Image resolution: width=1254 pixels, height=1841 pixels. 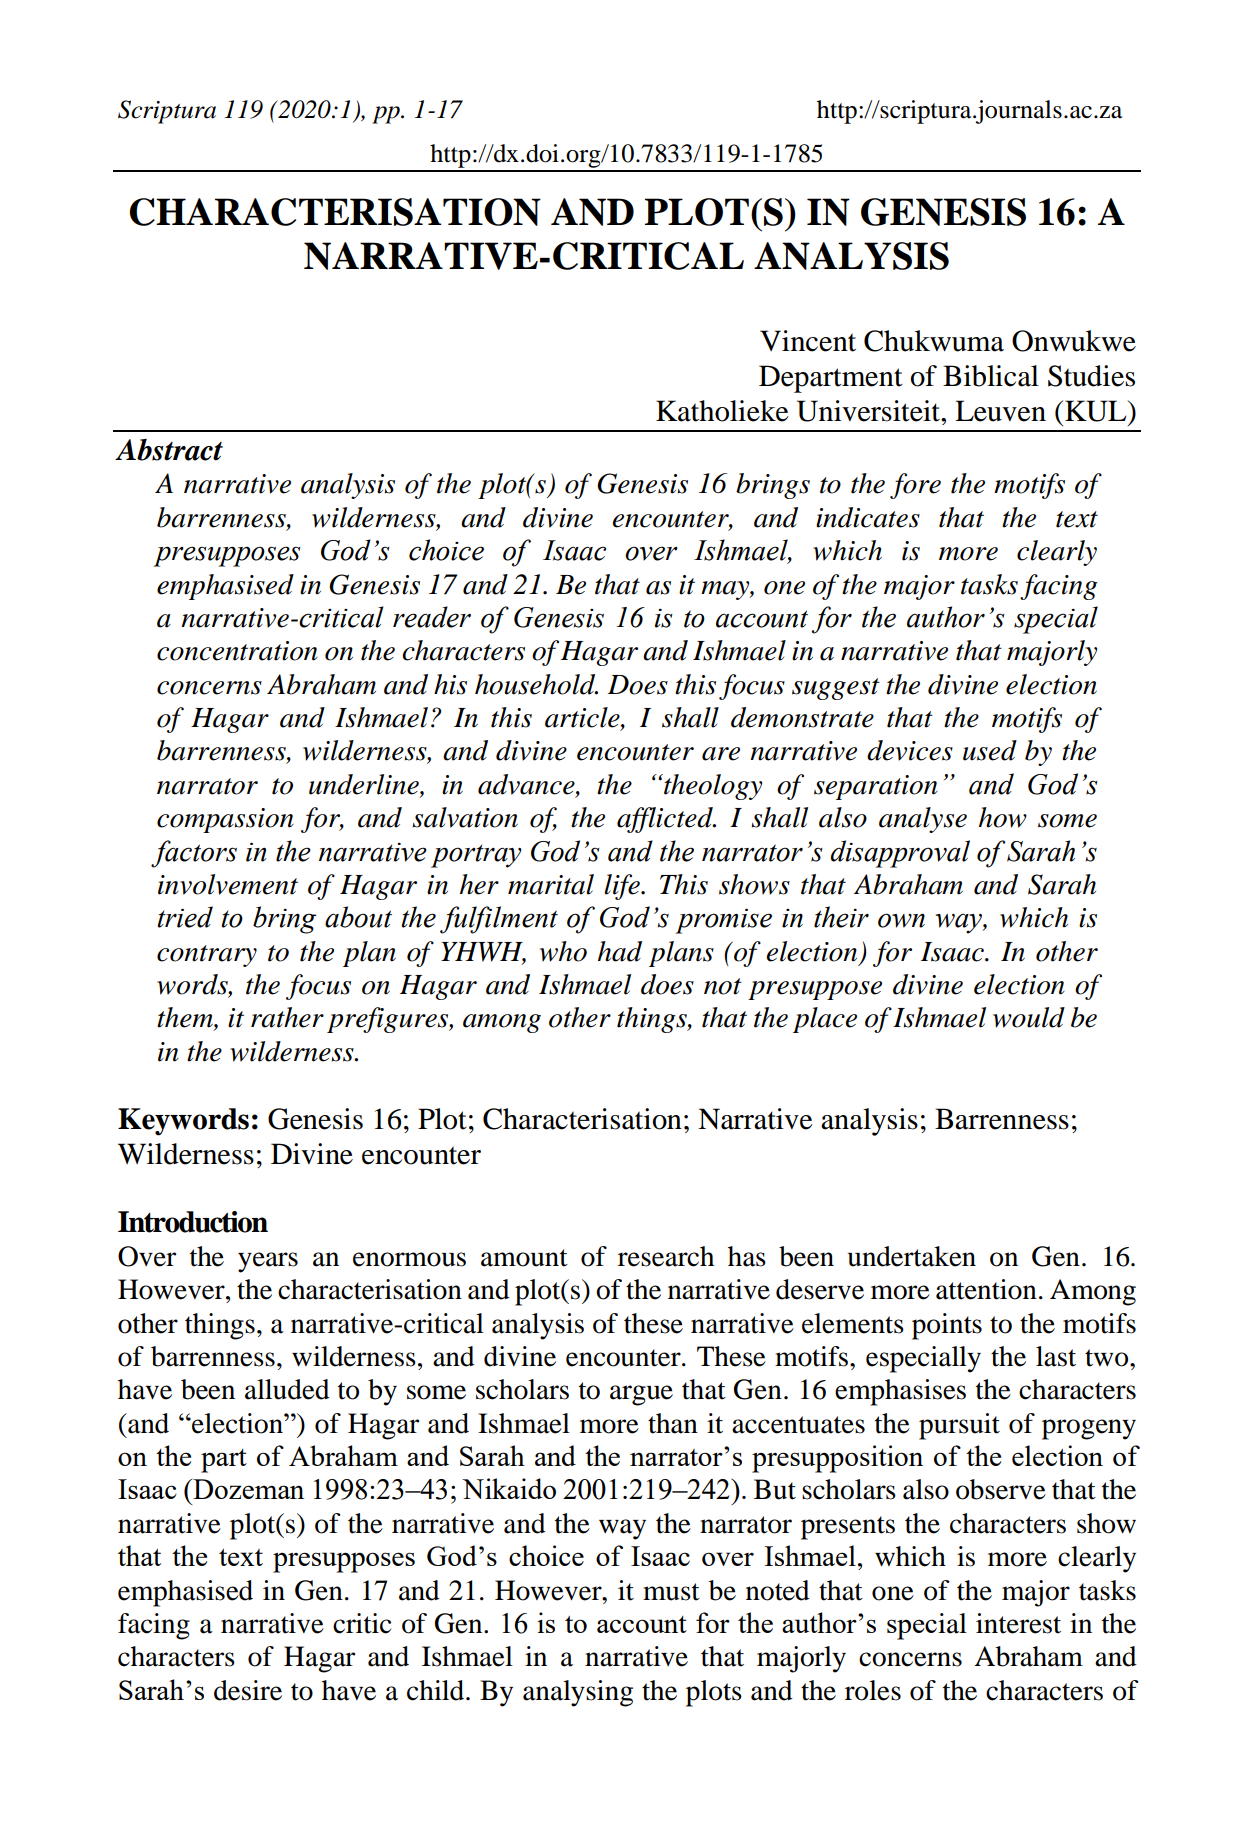 What do you see at coordinates (808, 341) in the screenshot?
I see `Vincent` at bounding box center [808, 341].
